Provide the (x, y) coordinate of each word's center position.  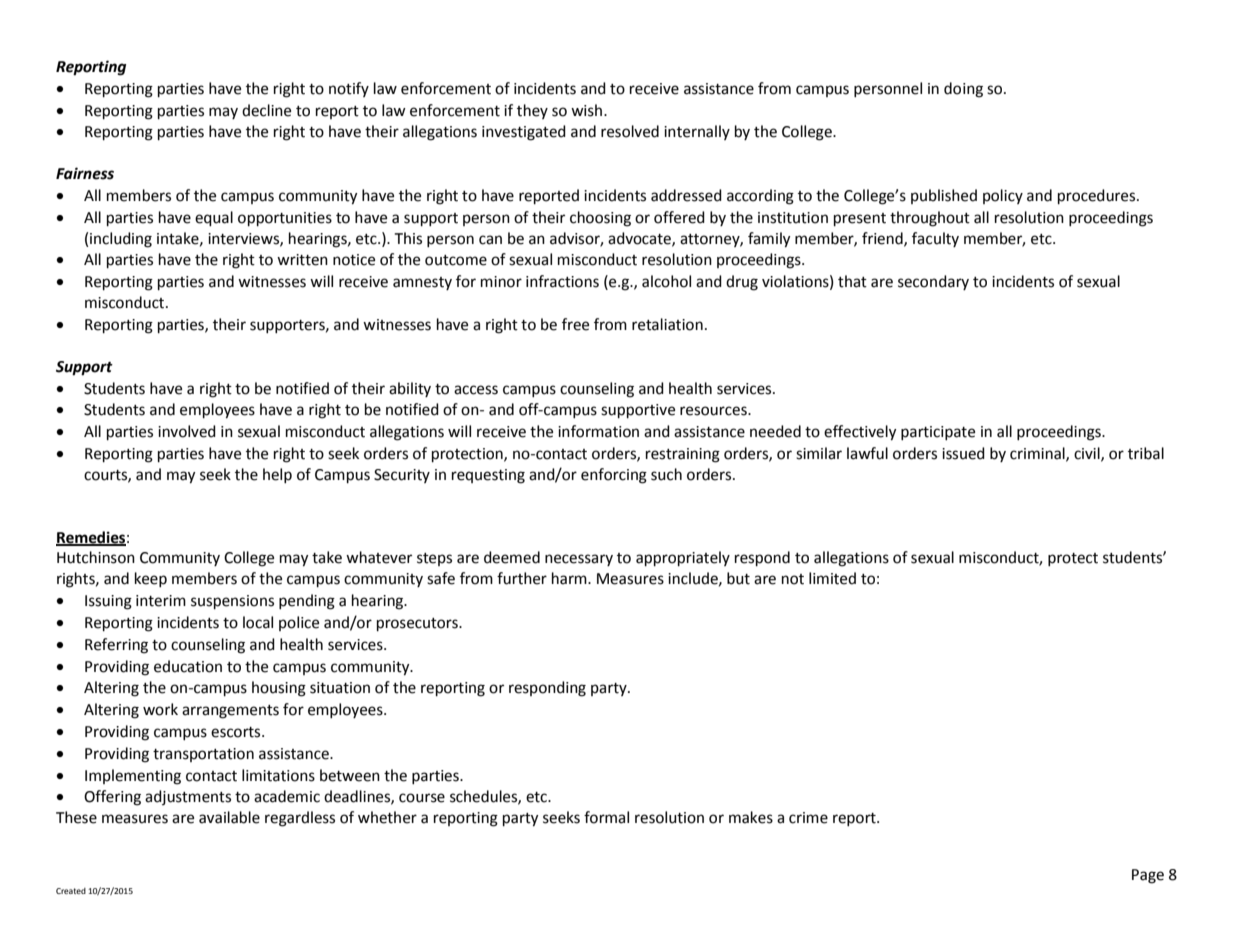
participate (938, 433)
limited (832, 578)
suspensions (232, 602)
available (229, 817)
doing (963, 90)
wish (588, 110)
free (575, 324)
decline (266, 110)
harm (570, 578)
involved (187, 431)
